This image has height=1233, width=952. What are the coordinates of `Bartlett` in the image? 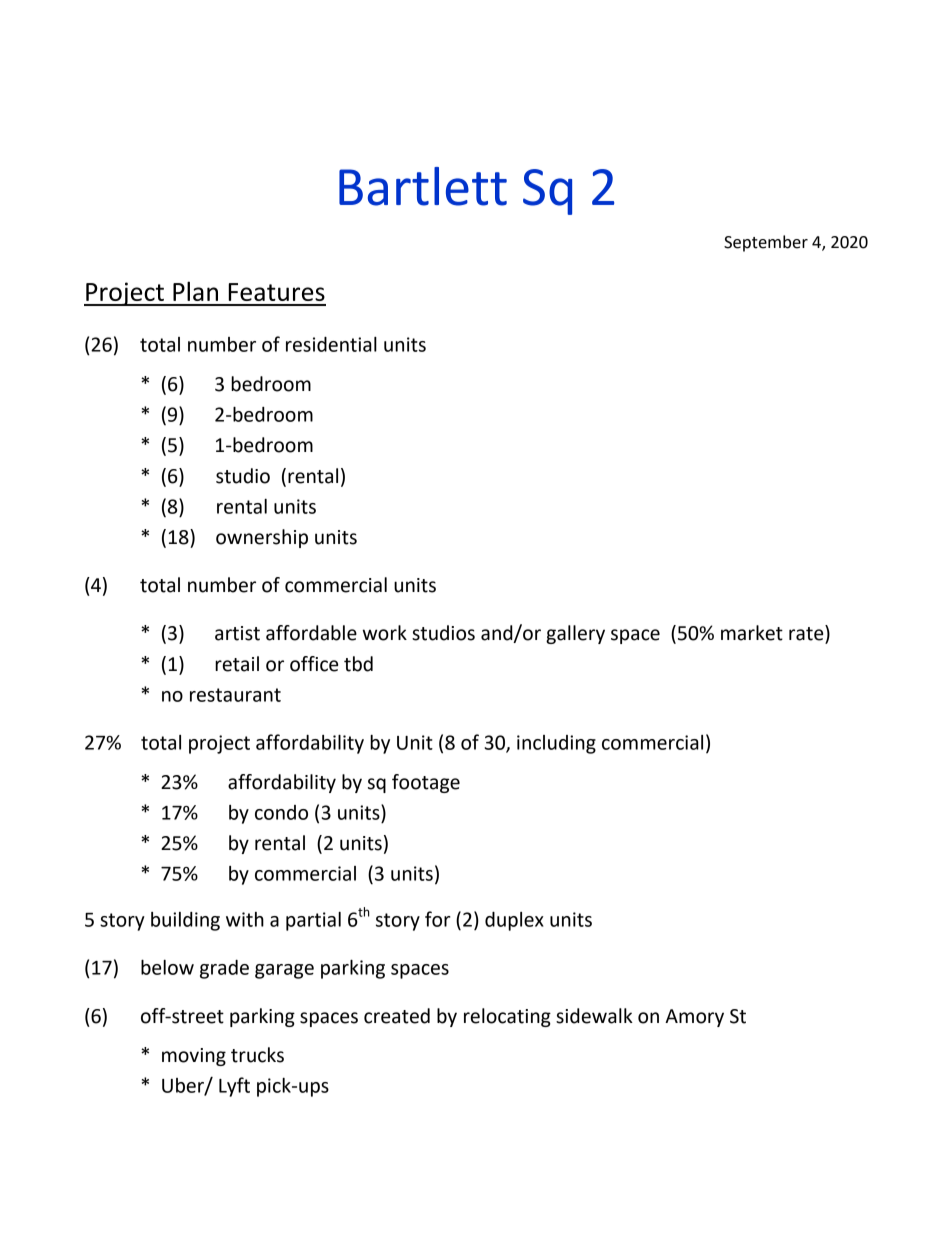 It's located at (423, 186).
